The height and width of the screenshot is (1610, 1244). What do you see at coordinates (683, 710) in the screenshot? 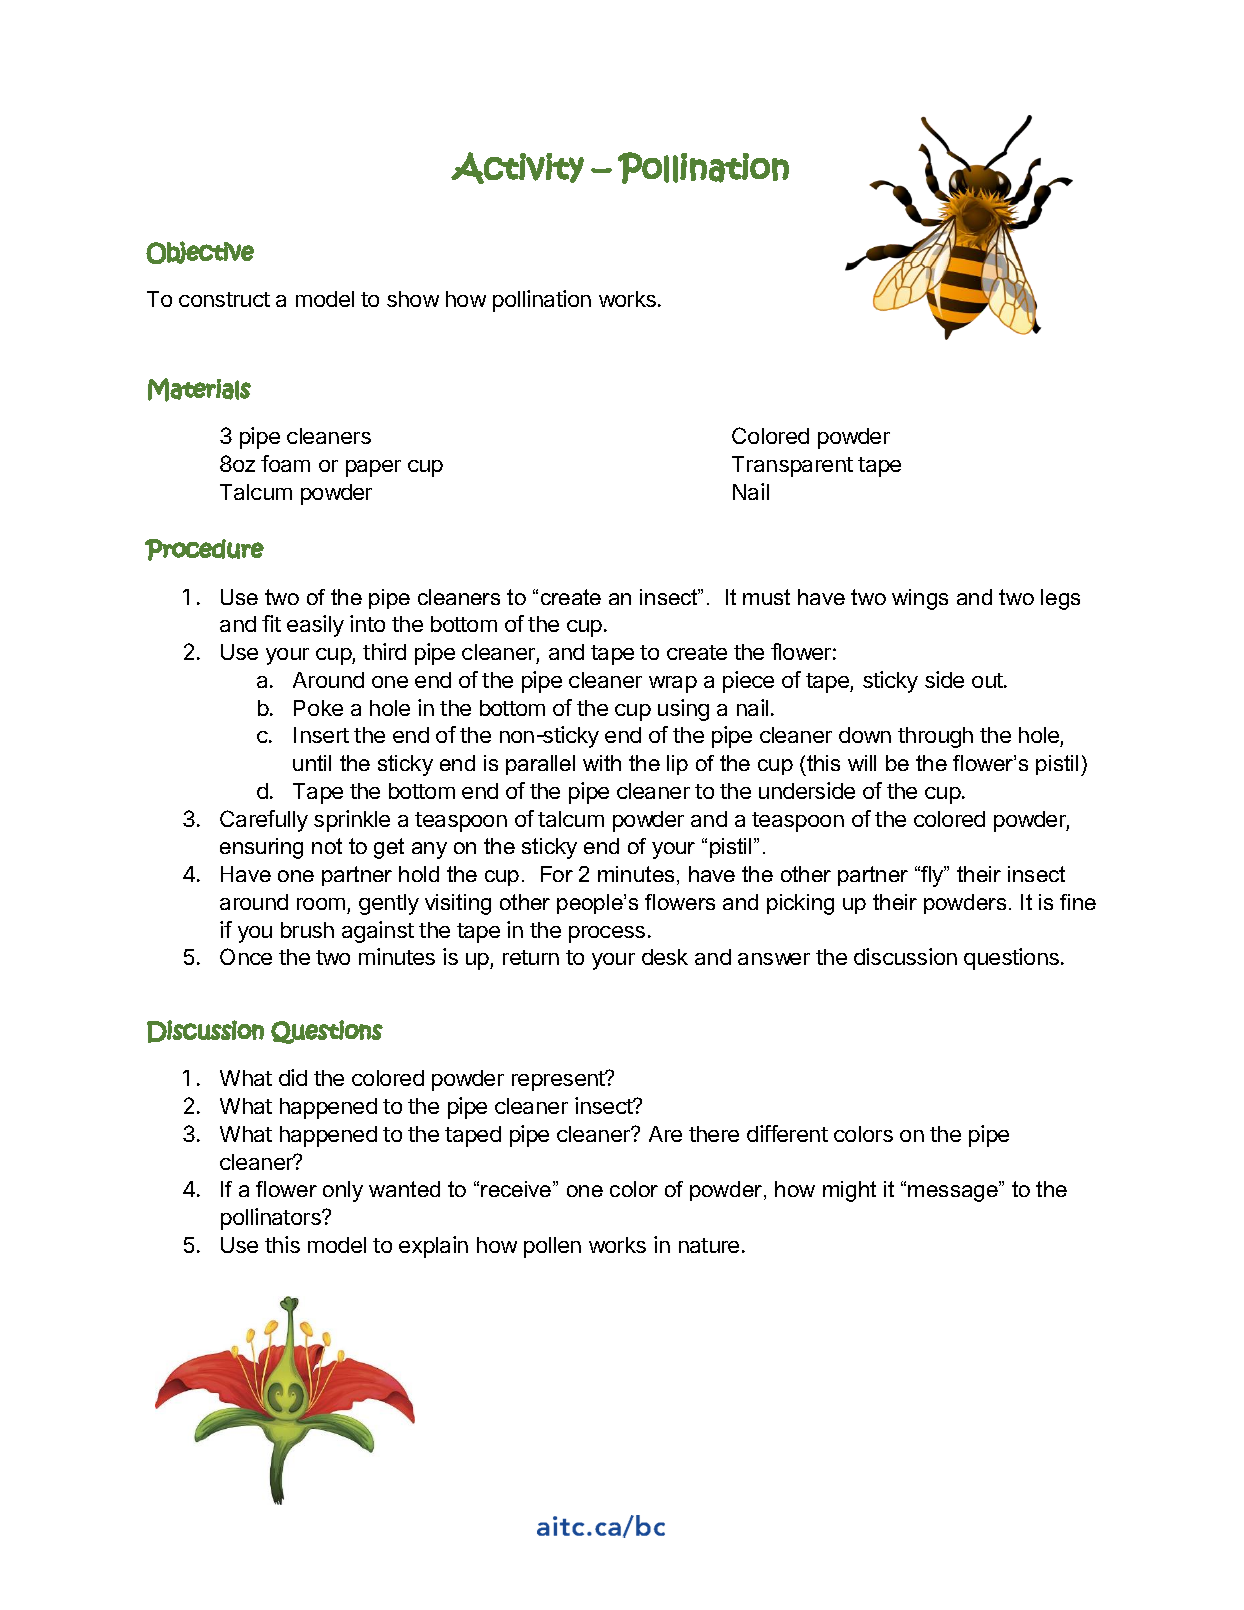
I see `using` at bounding box center [683, 710].
